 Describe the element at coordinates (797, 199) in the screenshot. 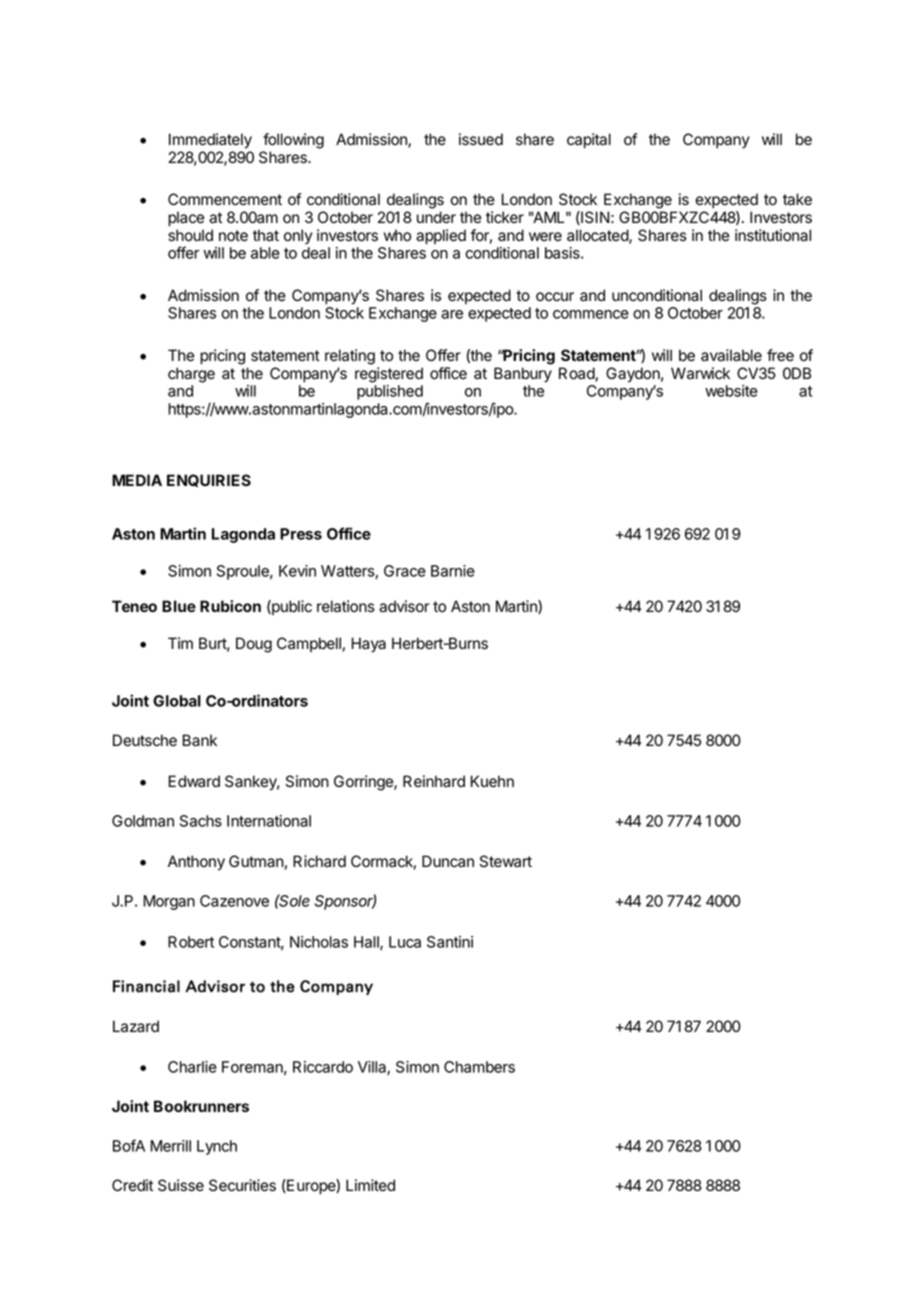

I see `take` at that location.
